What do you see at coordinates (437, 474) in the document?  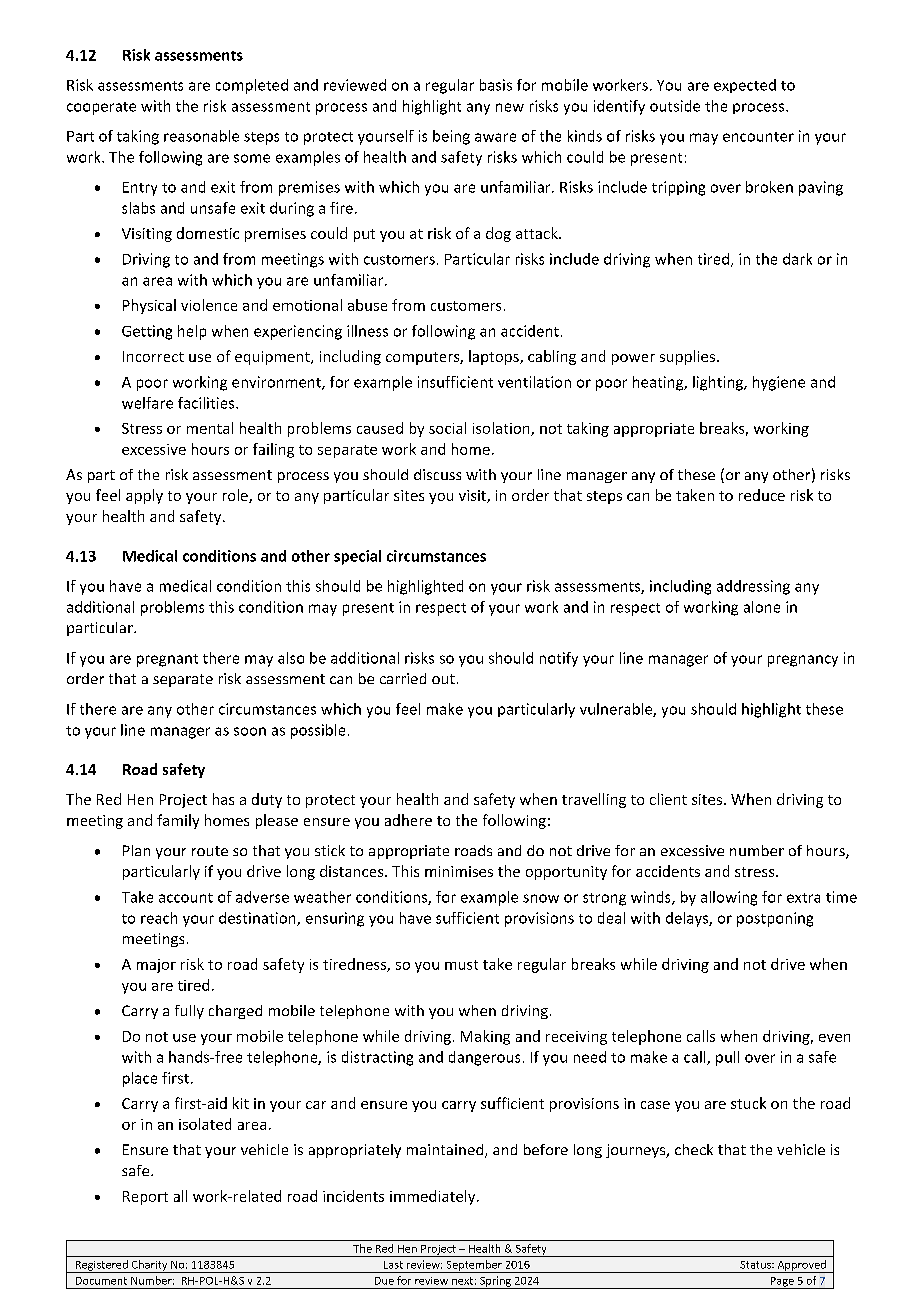 I see `discuss` at bounding box center [437, 474].
